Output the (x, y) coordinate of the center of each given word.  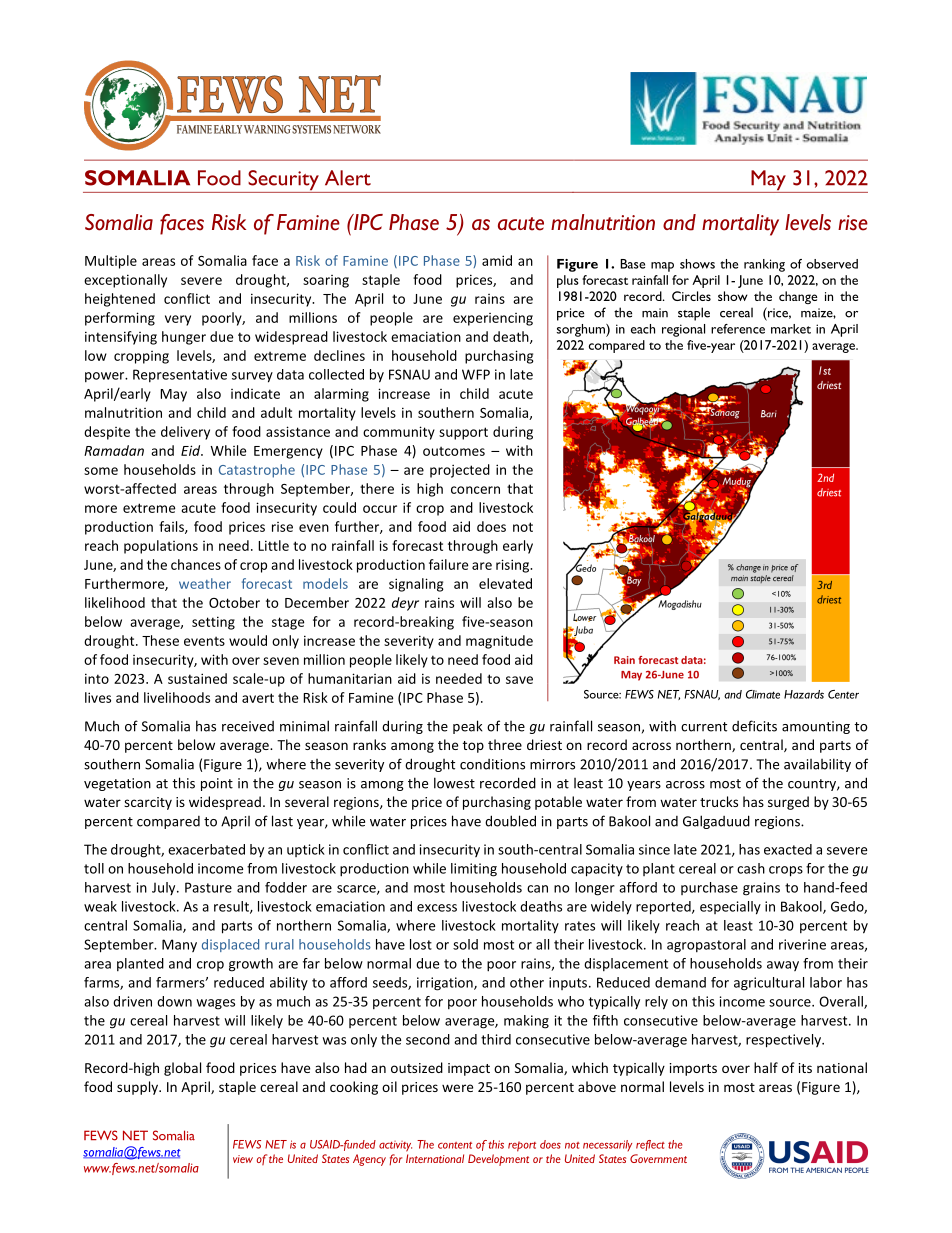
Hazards (804, 694)
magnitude (499, 642)
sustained (197, 678)
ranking (764, 265)
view (243, 1159)
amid (497, 260)
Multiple (111, 262)
